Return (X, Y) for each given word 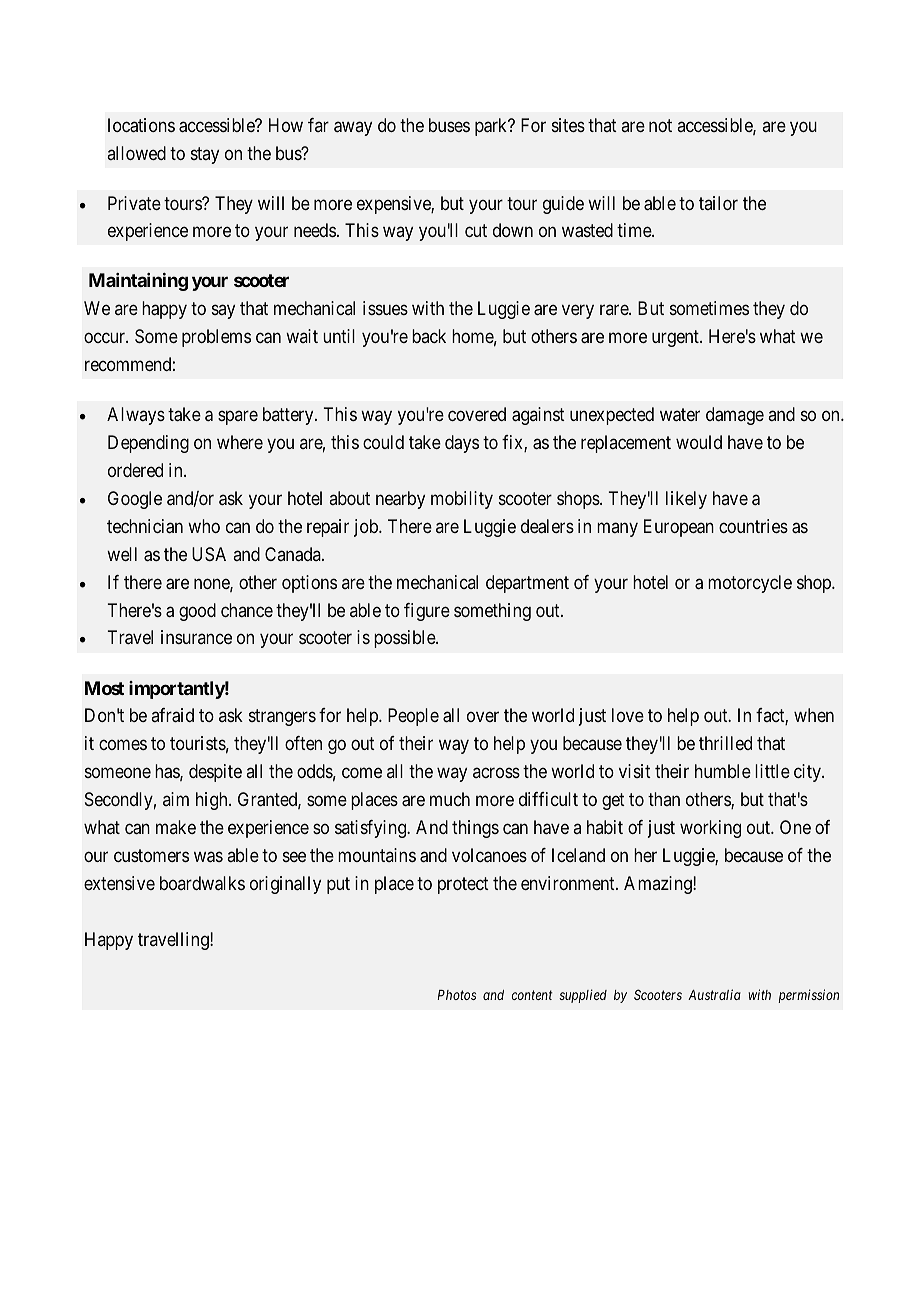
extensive (119, 883)
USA (209, 554)
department (527, 584)
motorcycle (750, 584)
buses (449, 125)
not (660, 125)
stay (205, 155)
